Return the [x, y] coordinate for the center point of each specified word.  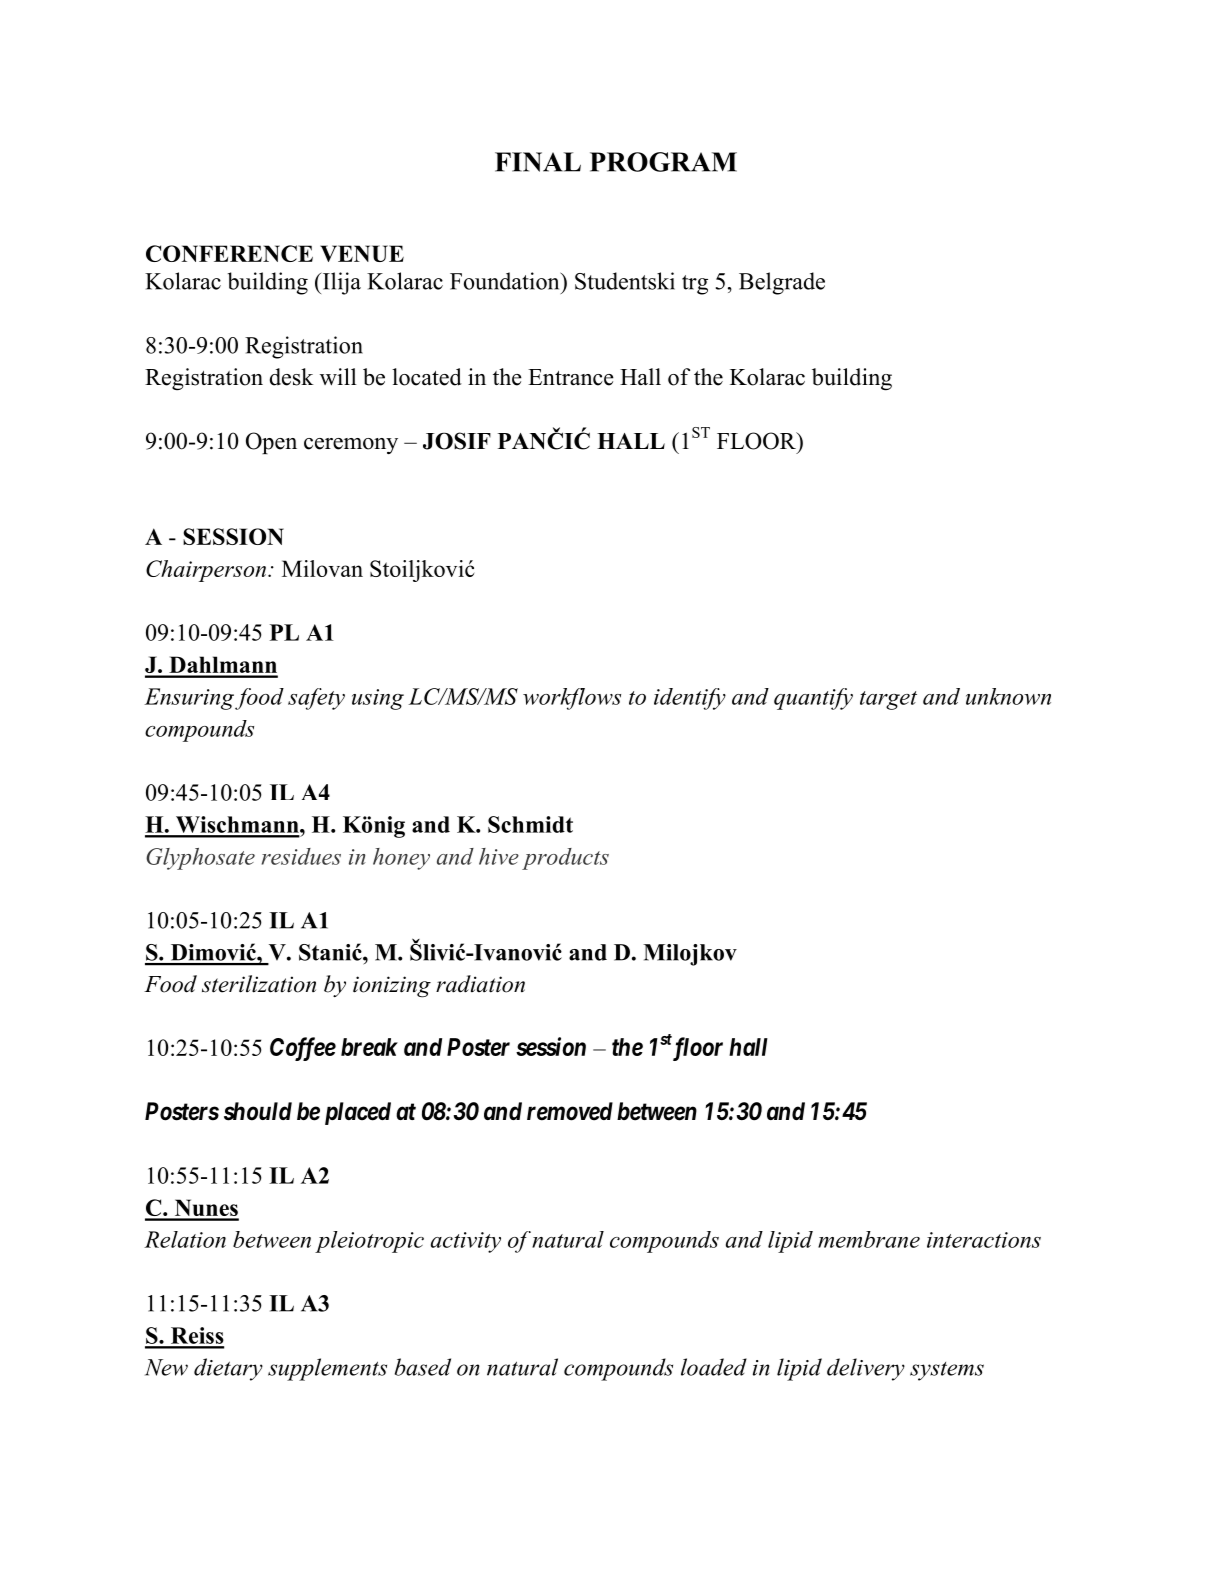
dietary [228, 1369]
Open [271, 443]
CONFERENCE [229, 253]
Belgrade [782, 283]
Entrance [571, 377]
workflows [572, 699]
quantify [813, 699]
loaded [714, 1367]
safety [316, 699]
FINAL [538, 162]
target [888, 700]
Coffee [303, 1049]
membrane [869, 1239]
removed [570, 1111]
